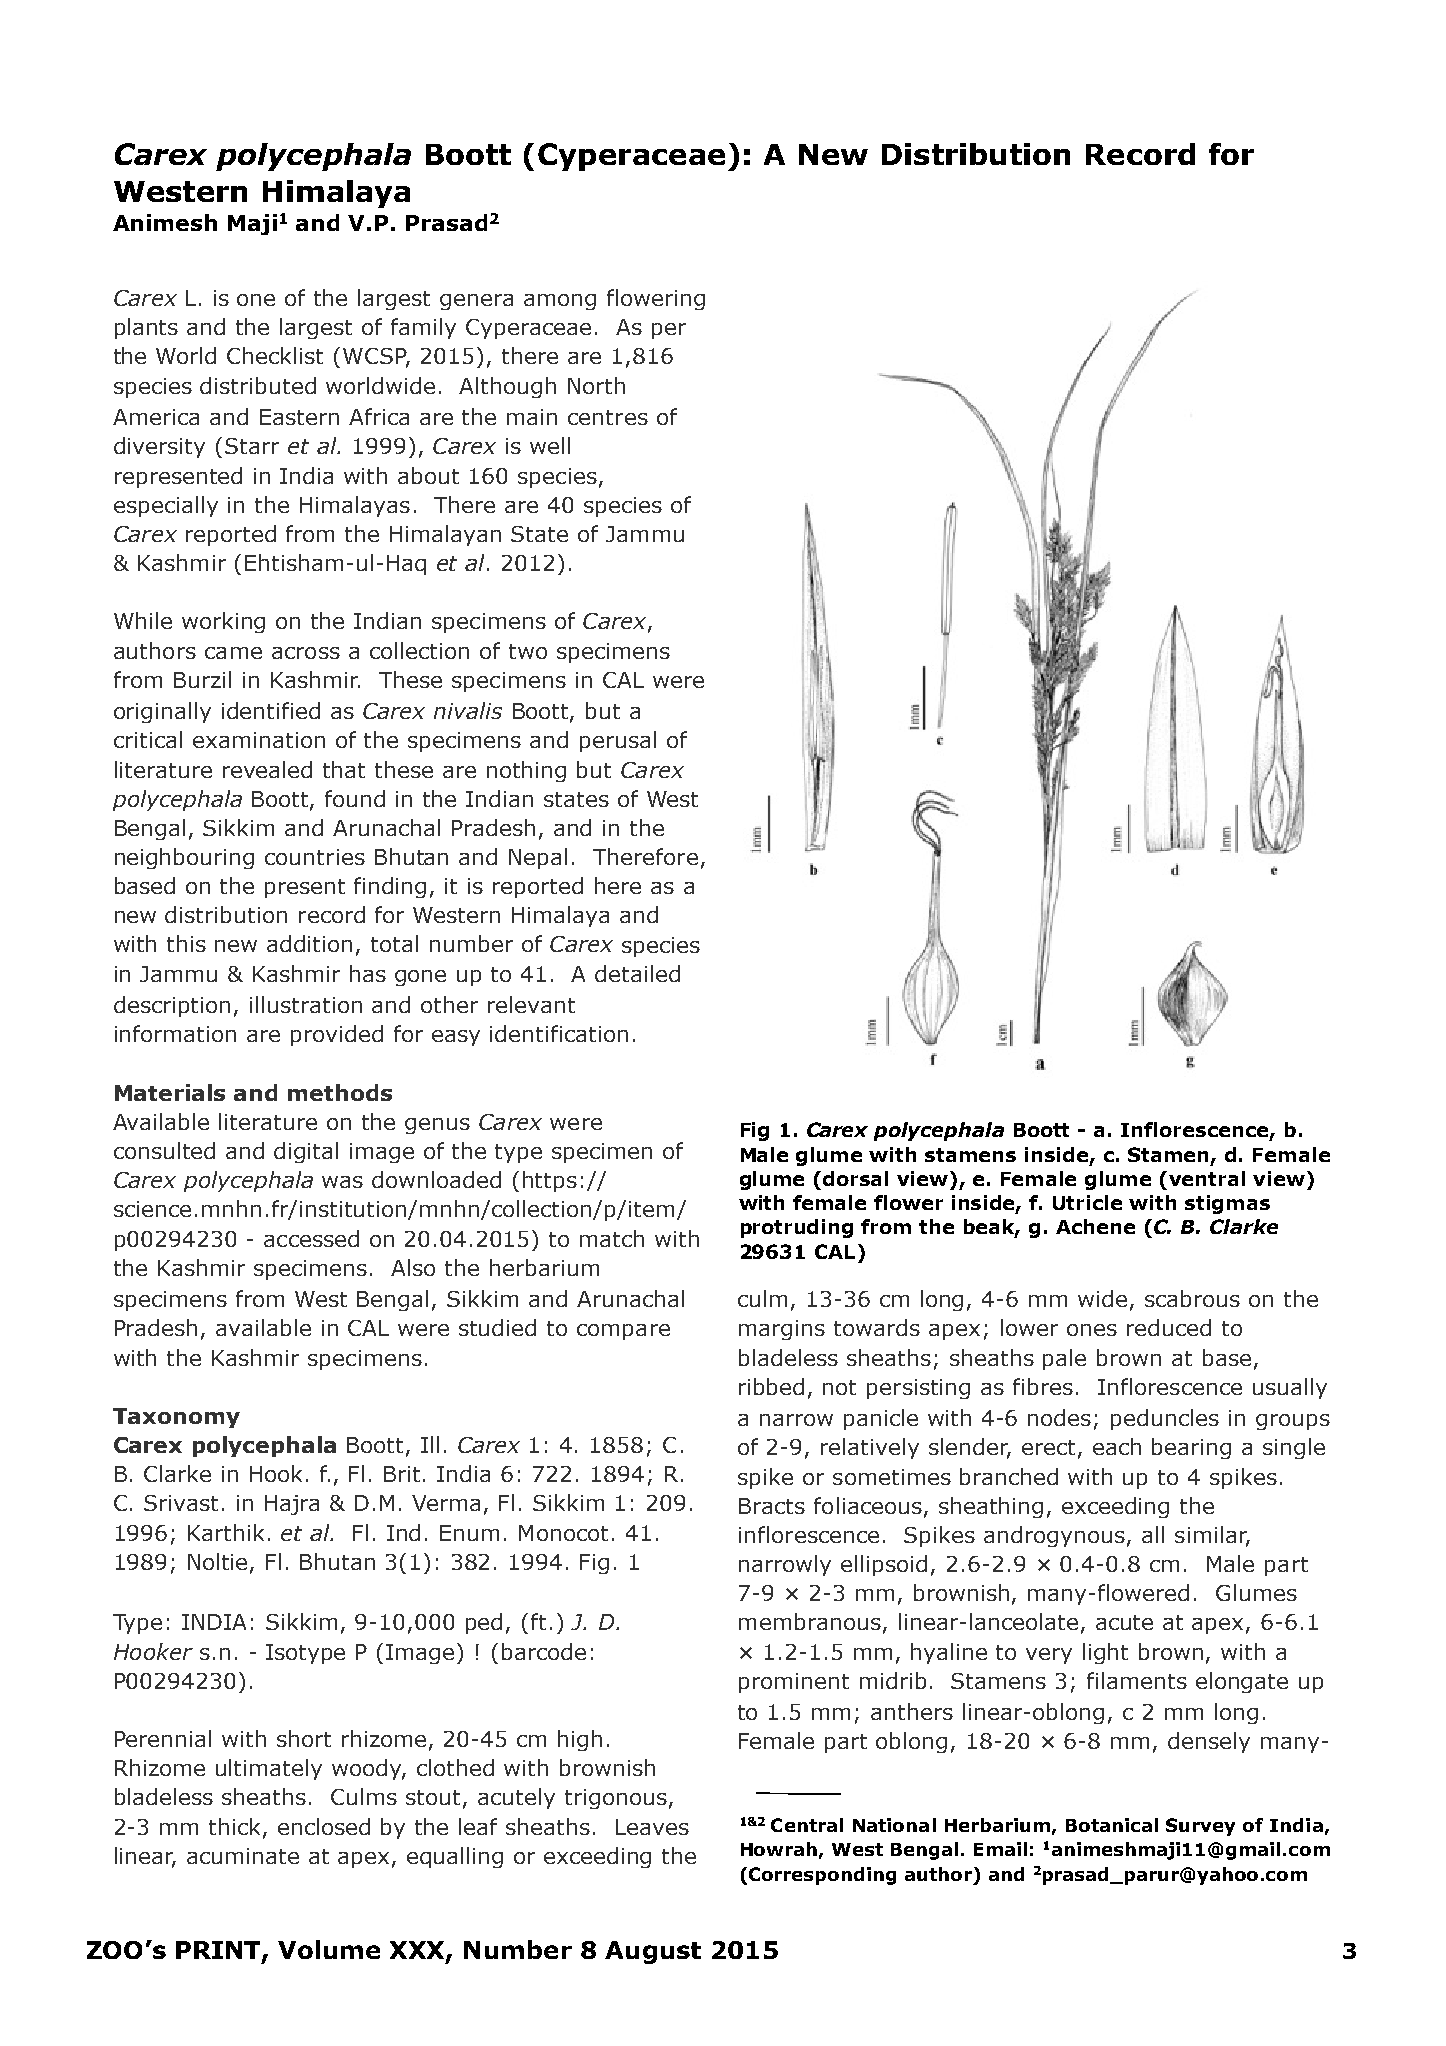 This document has height=2046, width=1446. Describe the element at coordinates (1207, 1178) in the document. I see `ventral` at that location.
